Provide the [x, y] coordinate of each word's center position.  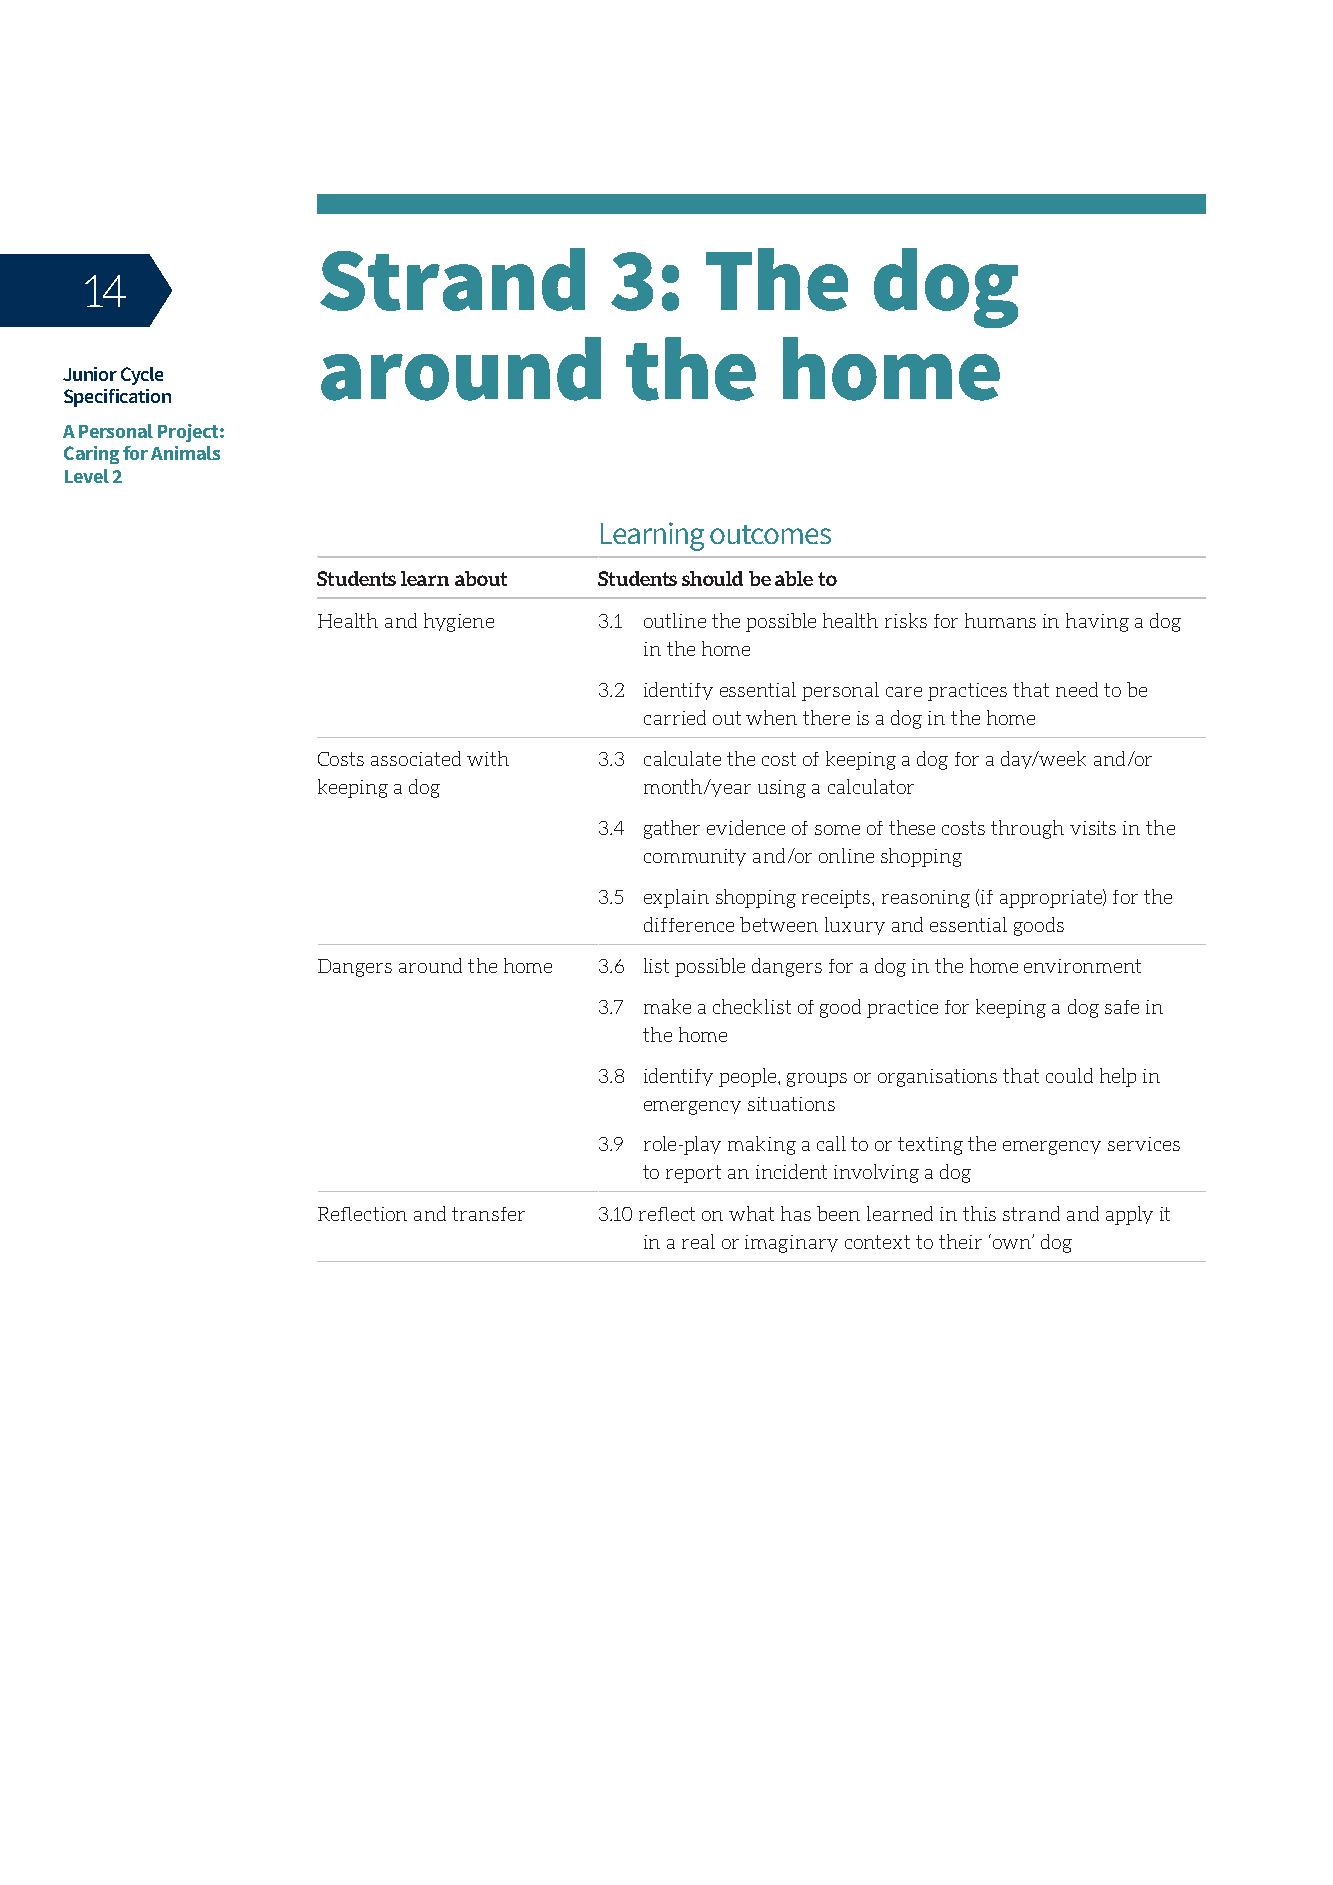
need [1077, 689]
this [979, 1213]
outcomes [770, 534]
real [698, 1241]
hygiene [459, 622]
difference [689, 924]
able [794, 578]
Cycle [142, 376]
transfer [488, 1214]
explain [676, 898]
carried [675, 717]
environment [1082, 966]
